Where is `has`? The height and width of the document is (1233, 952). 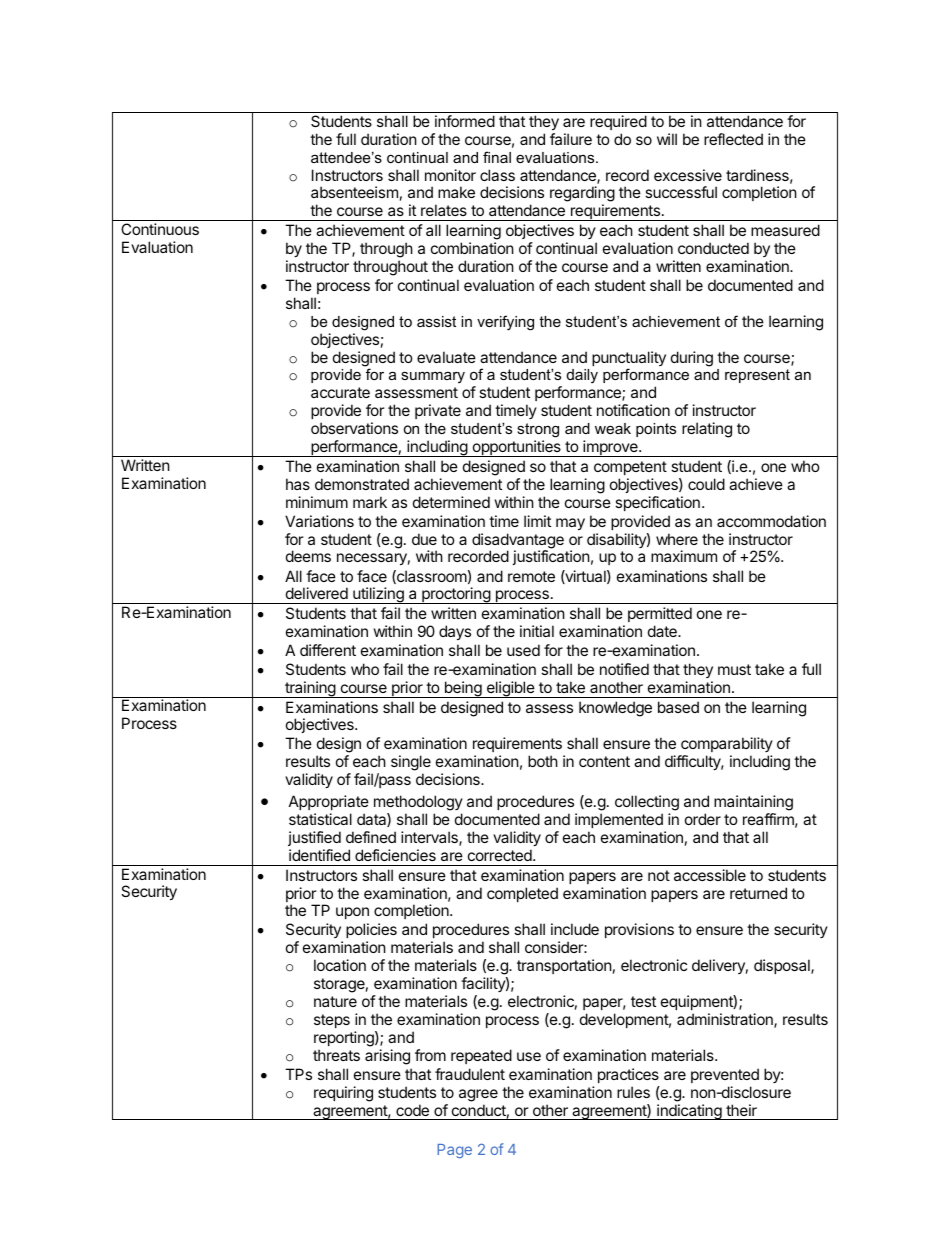 has is located at coordinates (298, 484).
